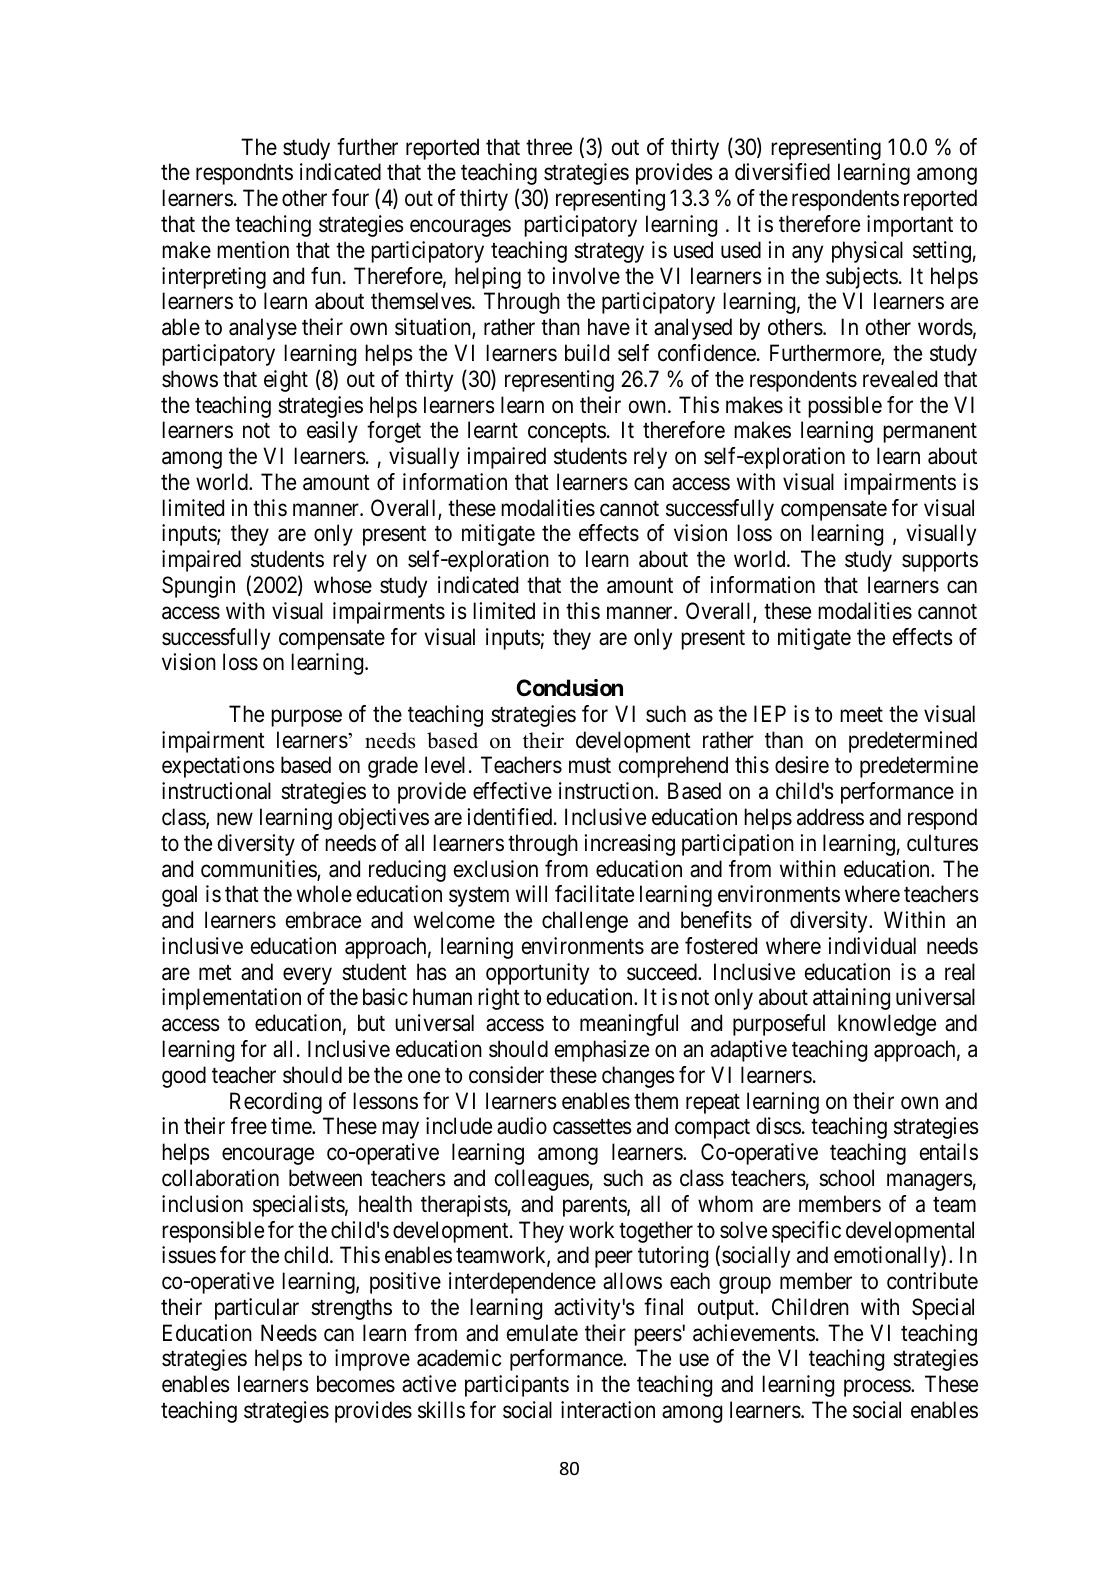  Describe the element at coordinates (218, 767) in the document. I see `expectations` at that location.
